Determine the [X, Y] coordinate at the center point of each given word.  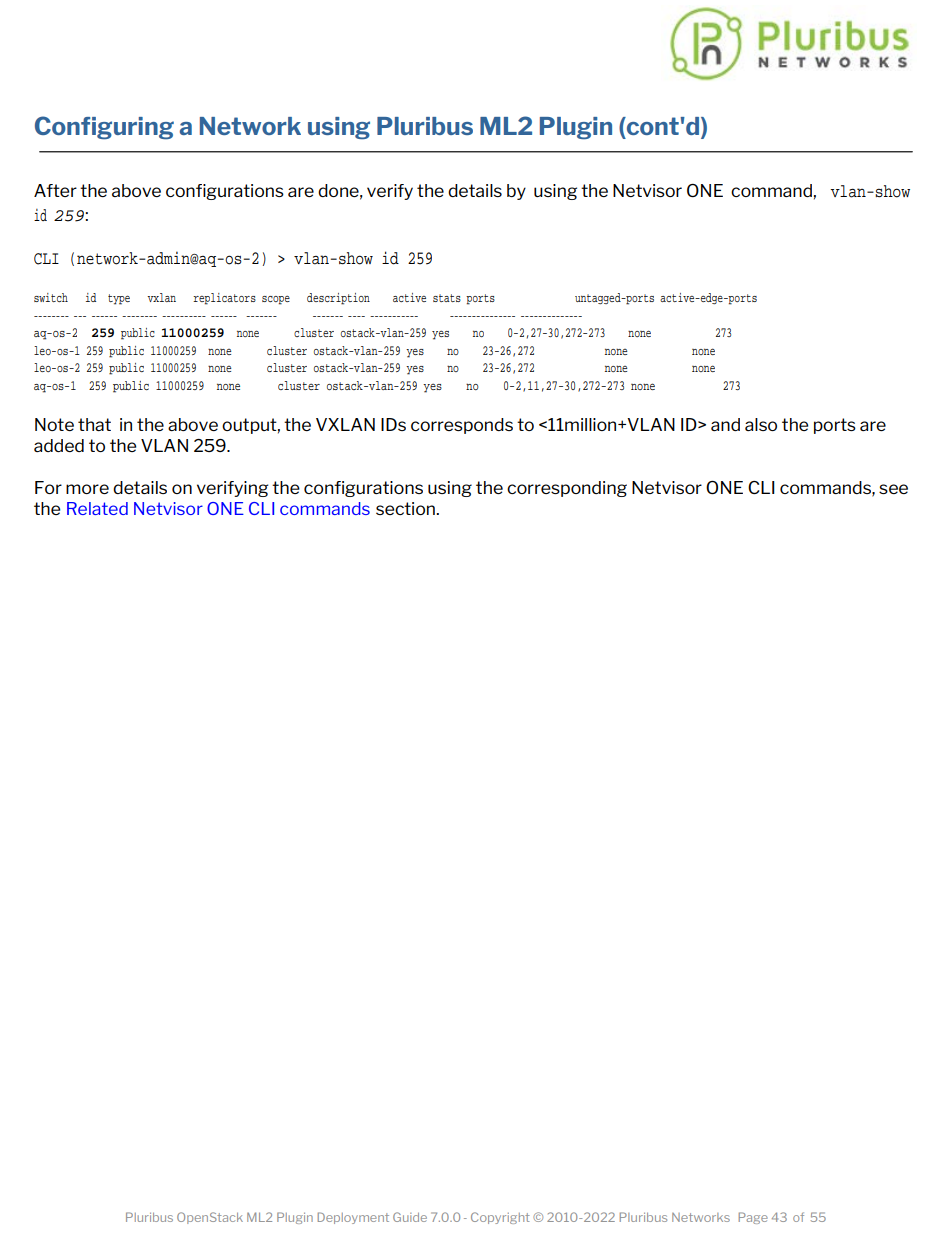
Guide [410, 1217]
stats [447, 298]
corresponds [462, 426]
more [87, 489]
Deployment [353, 1218]
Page [753, 1218]
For [48, 487]
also [761, 424]
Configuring [104, 128]
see [893, 489]
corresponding [567, 489]
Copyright [500, 1218]
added [59, 445]
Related [97, 508]
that [94, 424]
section [406, 508]
